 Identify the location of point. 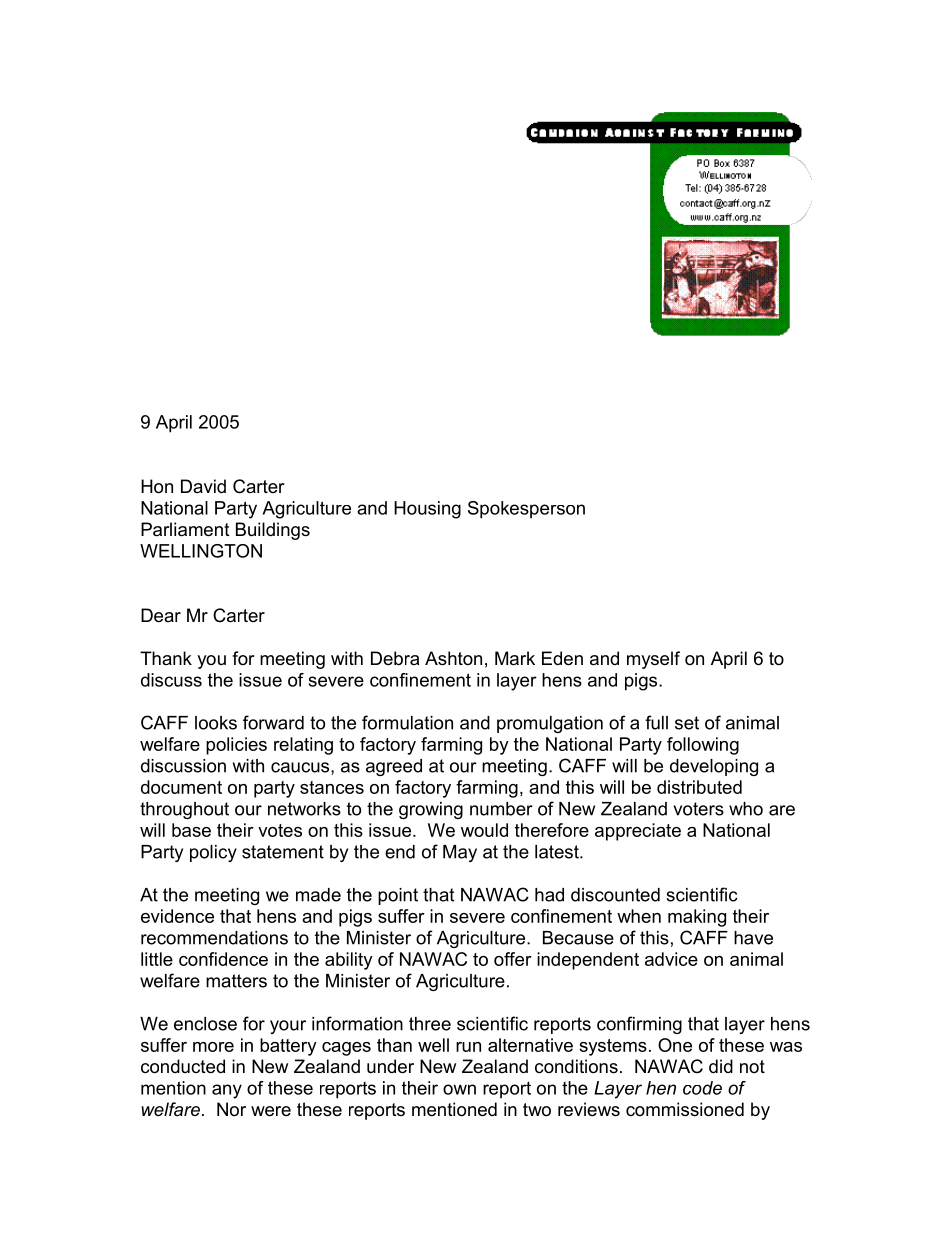
(398, 896).
